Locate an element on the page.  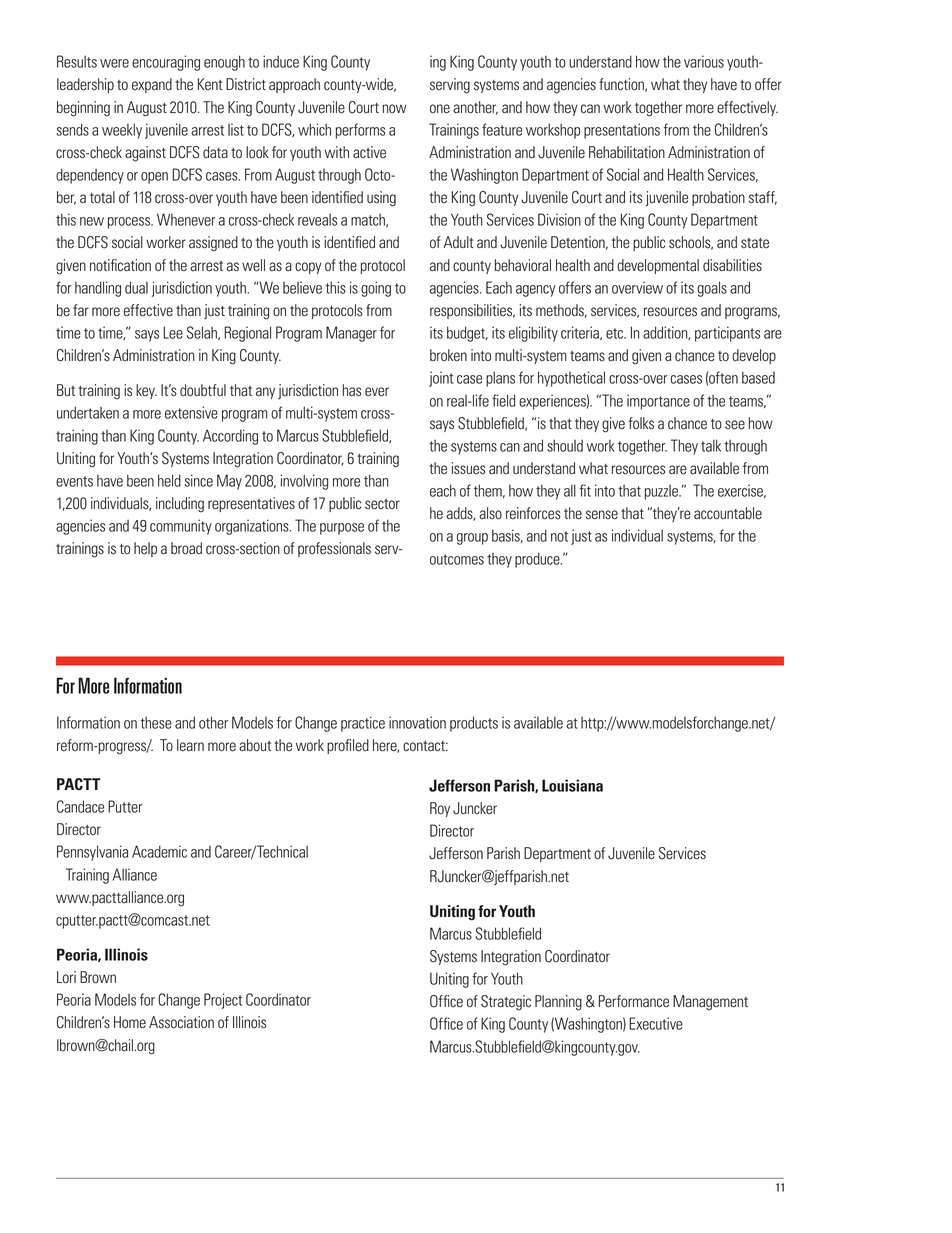
going is located at coordinates (376, 289).
